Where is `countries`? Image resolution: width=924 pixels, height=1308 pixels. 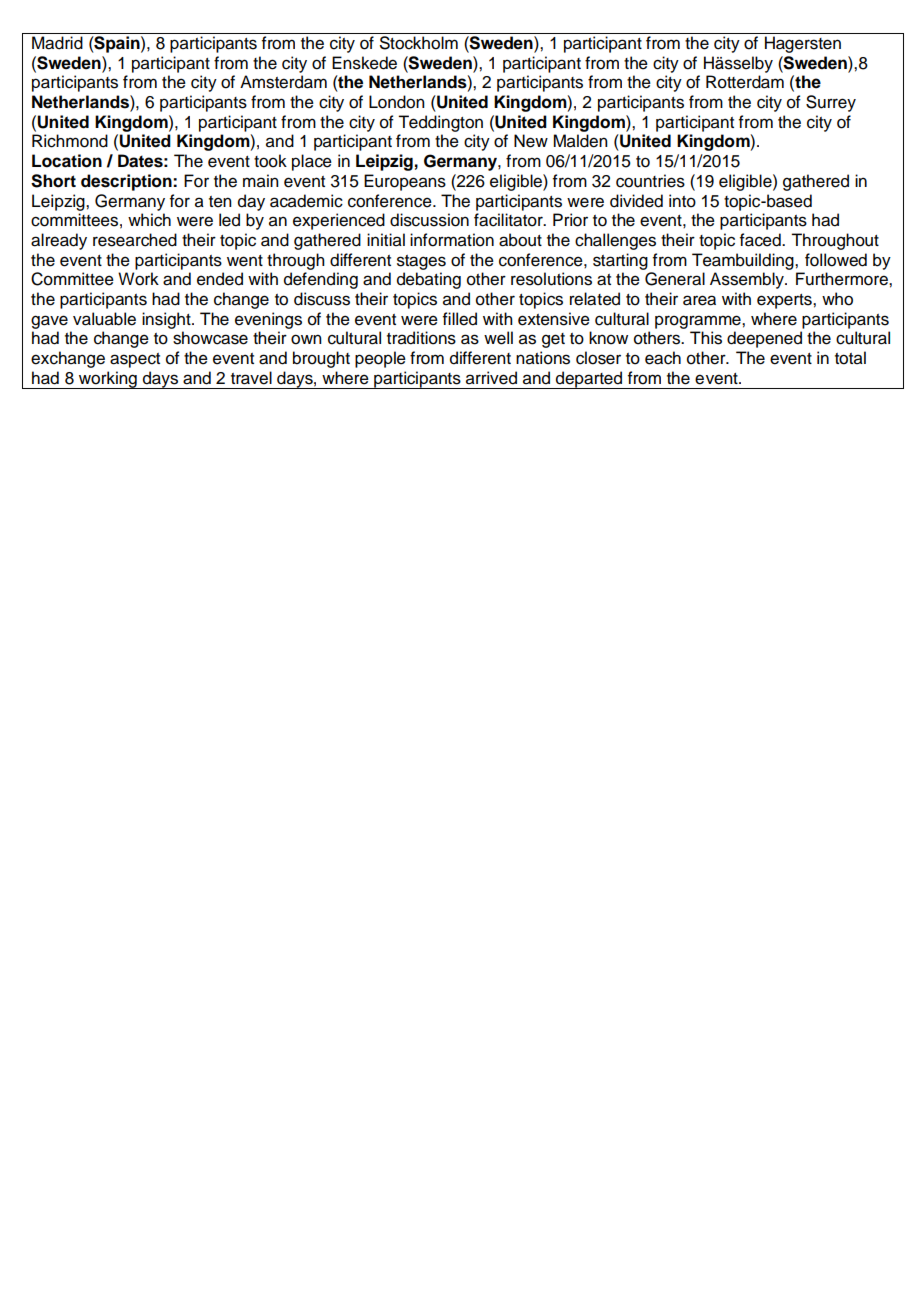
countries is located at coordinates (650, 181).
